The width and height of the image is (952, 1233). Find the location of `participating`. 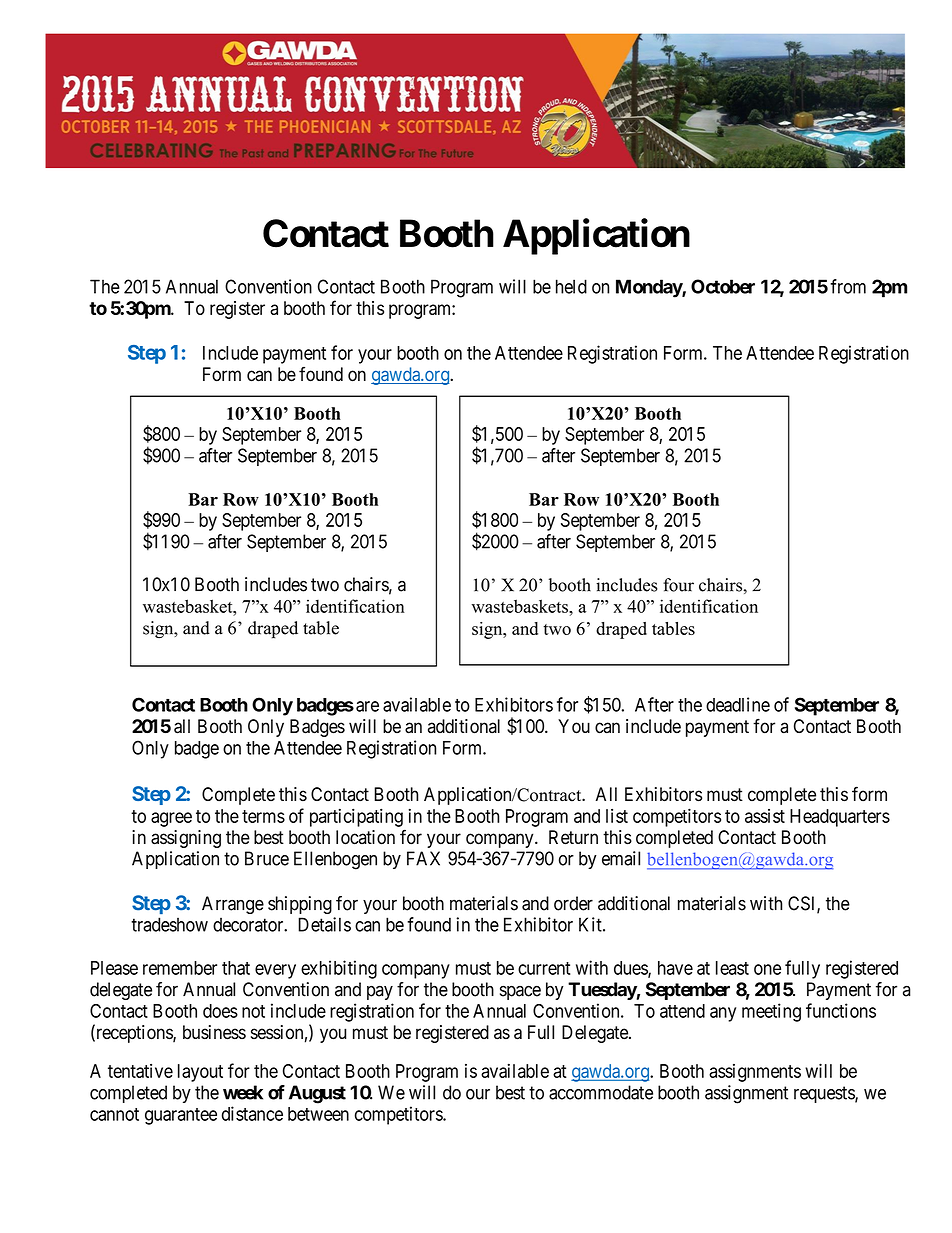

participating is located at coordinates (356, 817).
